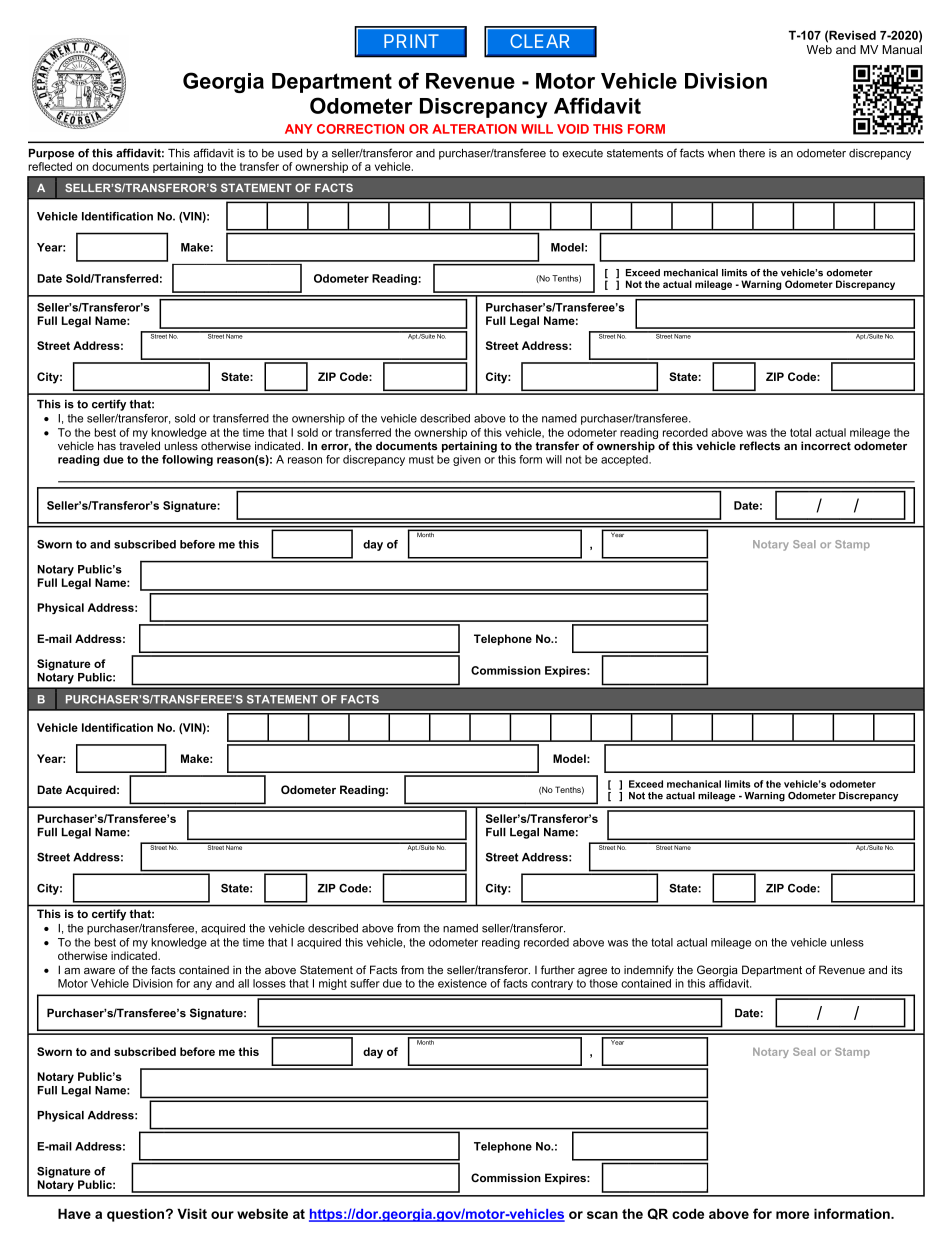 The image size is (952, 1233). I want to click on traveled, so click(139, 445).
